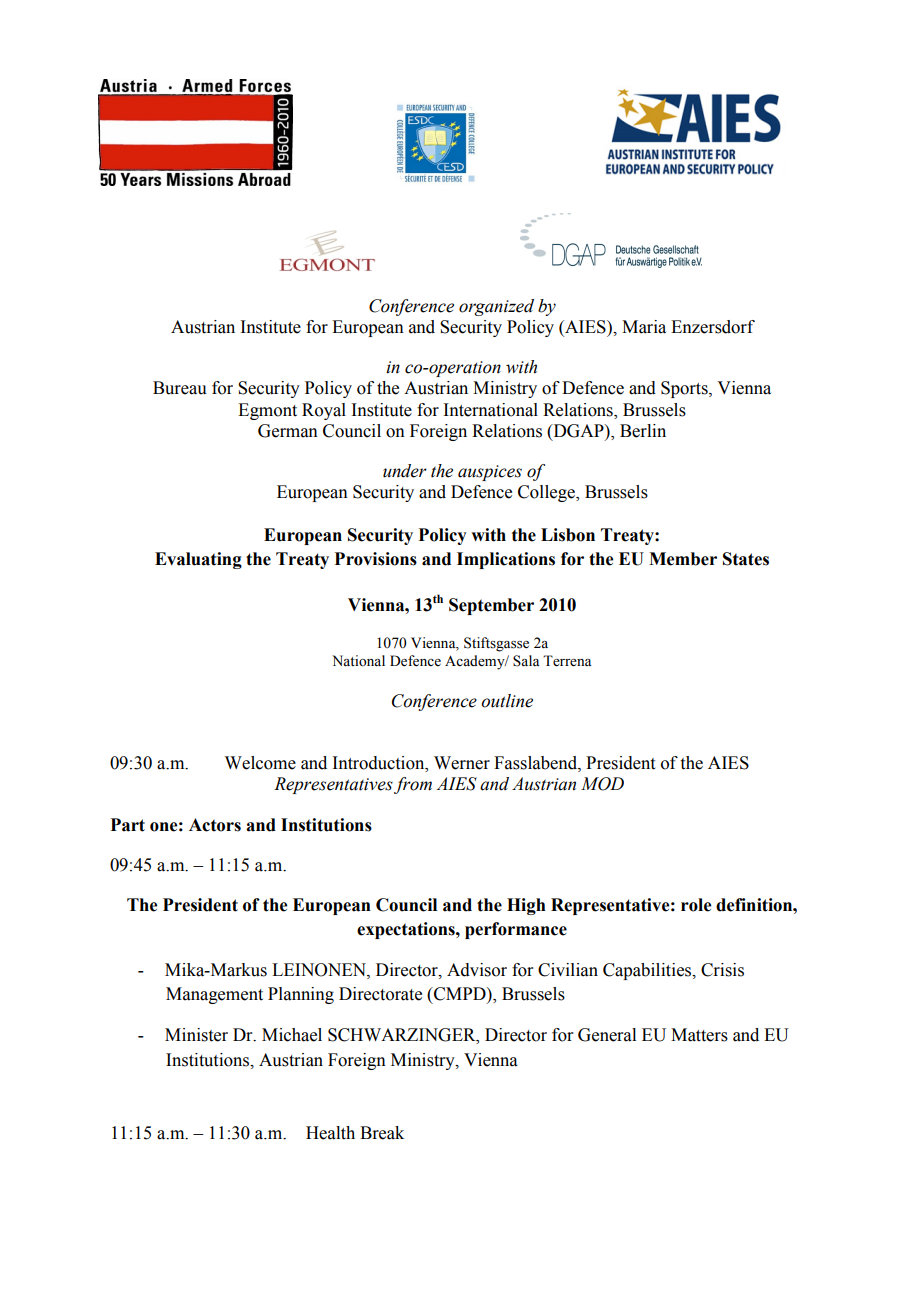  I want to click on MOD, so click(602, 784).
